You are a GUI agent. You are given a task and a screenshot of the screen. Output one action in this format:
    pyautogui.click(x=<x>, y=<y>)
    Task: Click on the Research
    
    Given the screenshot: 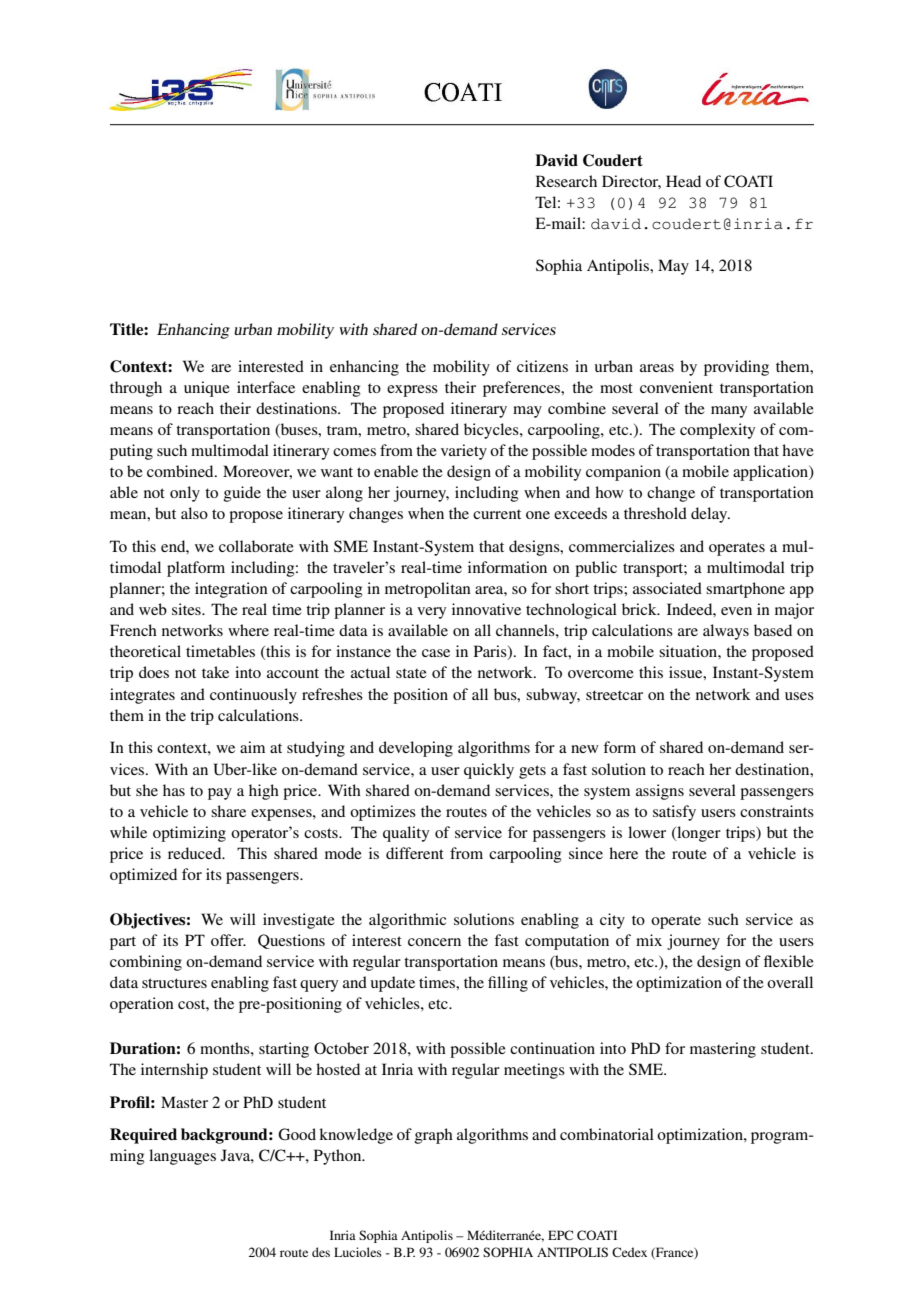 What is the action you would take?
    pyautogui.click(x=566, y=181)
